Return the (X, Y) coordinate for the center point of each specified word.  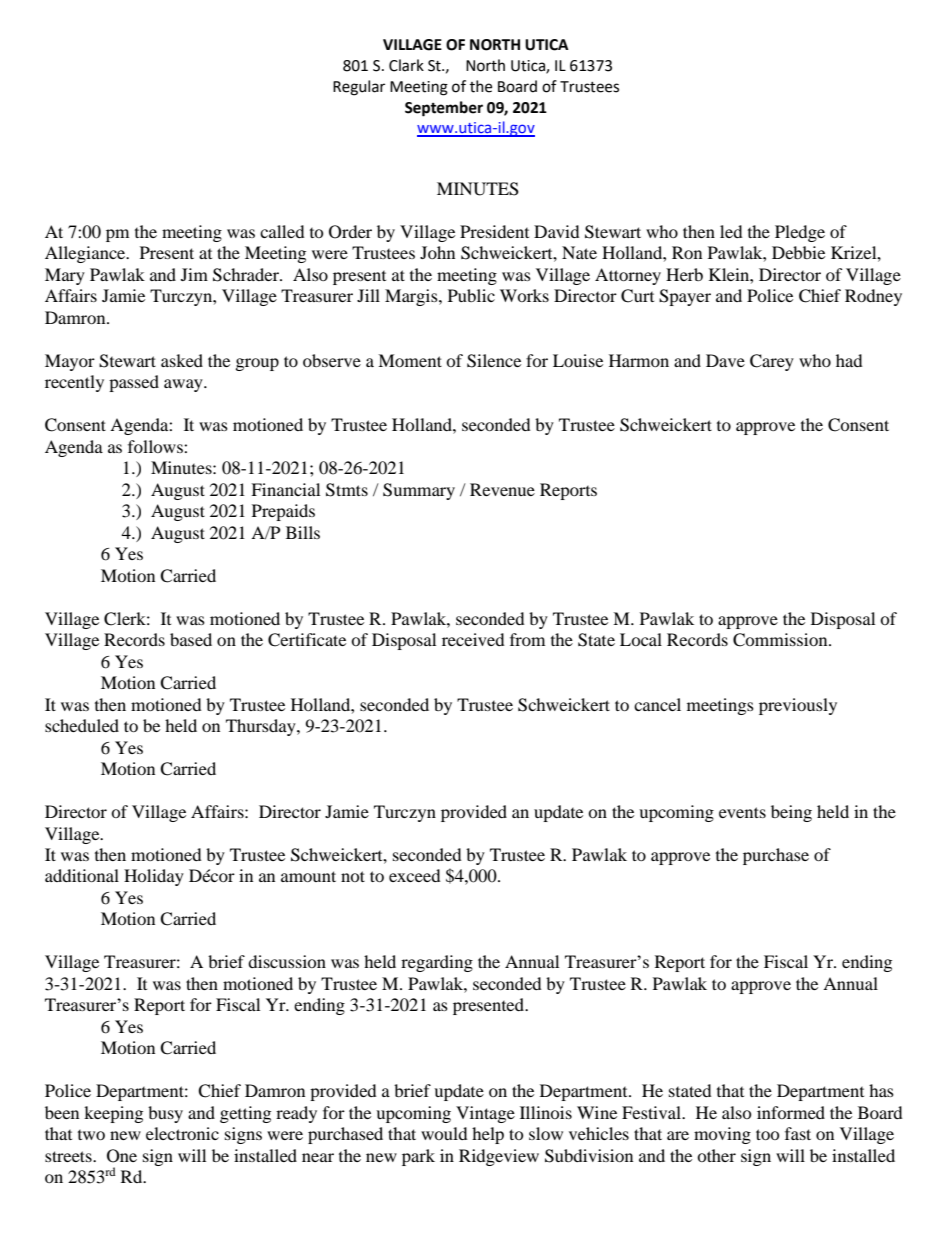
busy (165, 1114)
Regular (359, 88)
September (444, 109)
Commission (781, 640)
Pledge (800, 233)
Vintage (485, 1114)
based (191, 639)
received (473, 639)
